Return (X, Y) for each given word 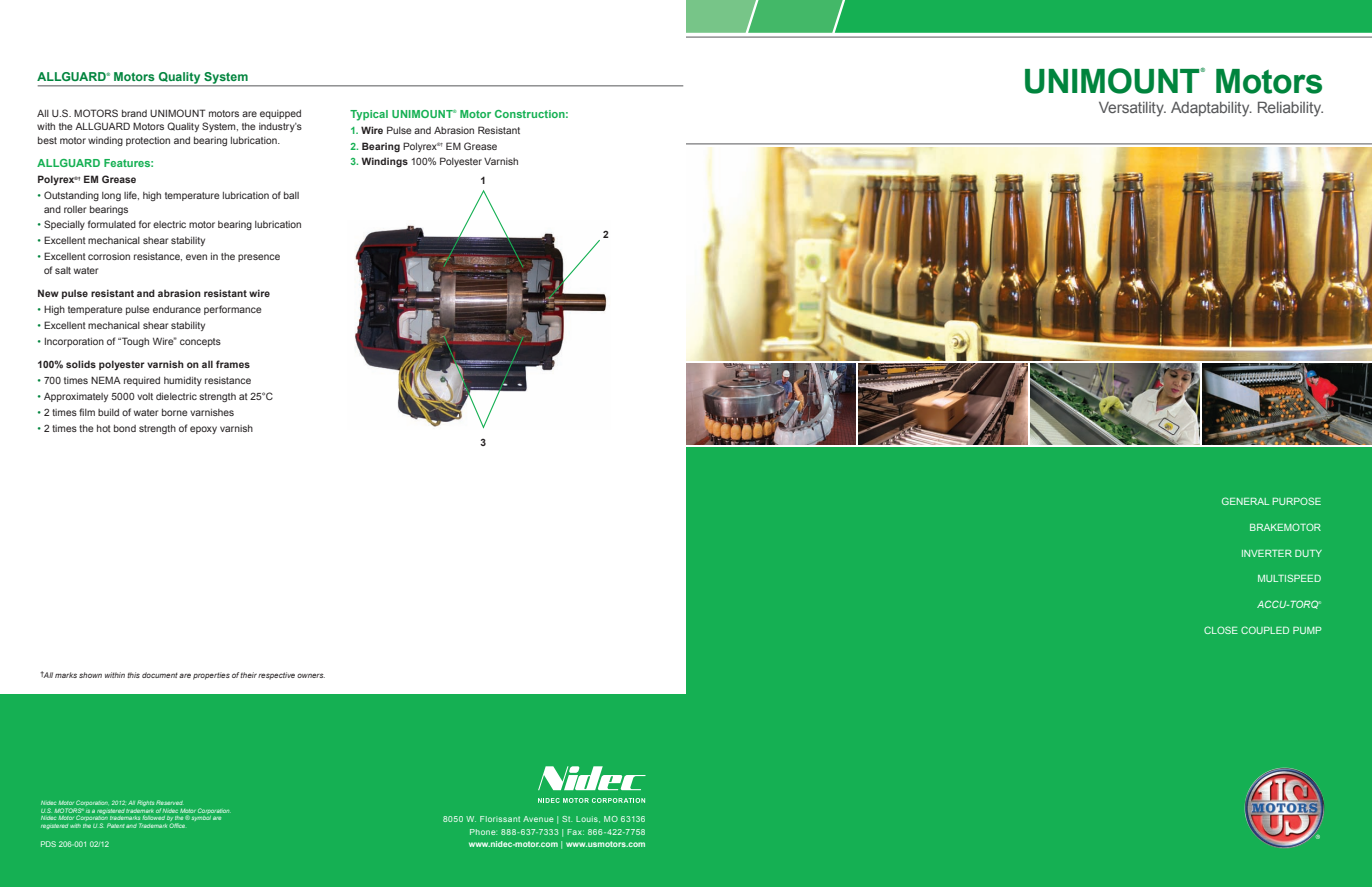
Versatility (1132, 109)
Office (177, 825)
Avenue (538, 819)
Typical (369, 115)
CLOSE (1221, 630)
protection (148, 141)
